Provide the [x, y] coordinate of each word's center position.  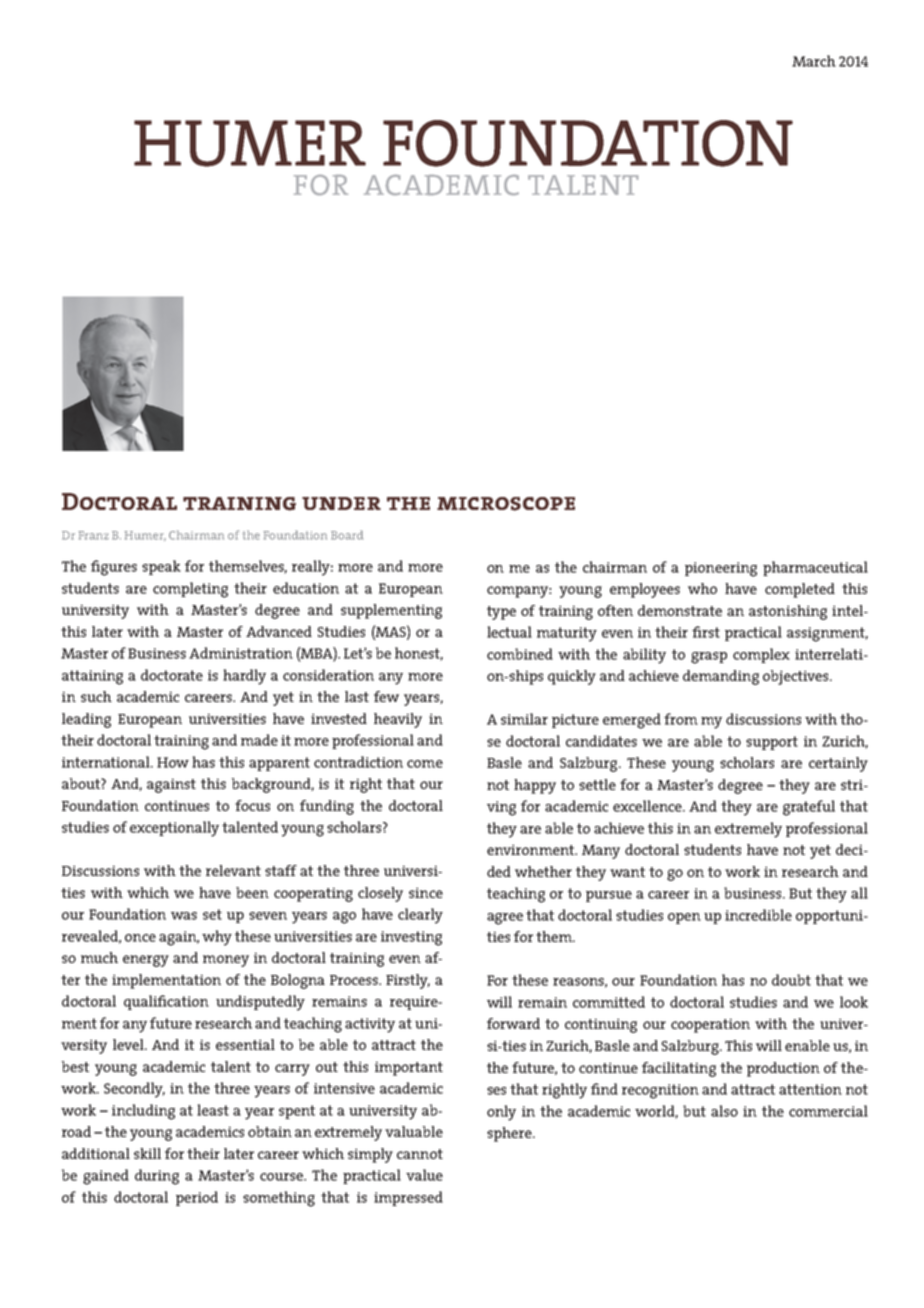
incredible [758, 915]
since [426, 892]
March [814, 61]
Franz [94, 535]
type [501, 613]
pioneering [721, 569]
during [157, 1177]
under [341, 503]
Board [347, 535]
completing [190, 590]
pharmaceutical [815, 568]
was [184, 916]
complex [761, 655]
